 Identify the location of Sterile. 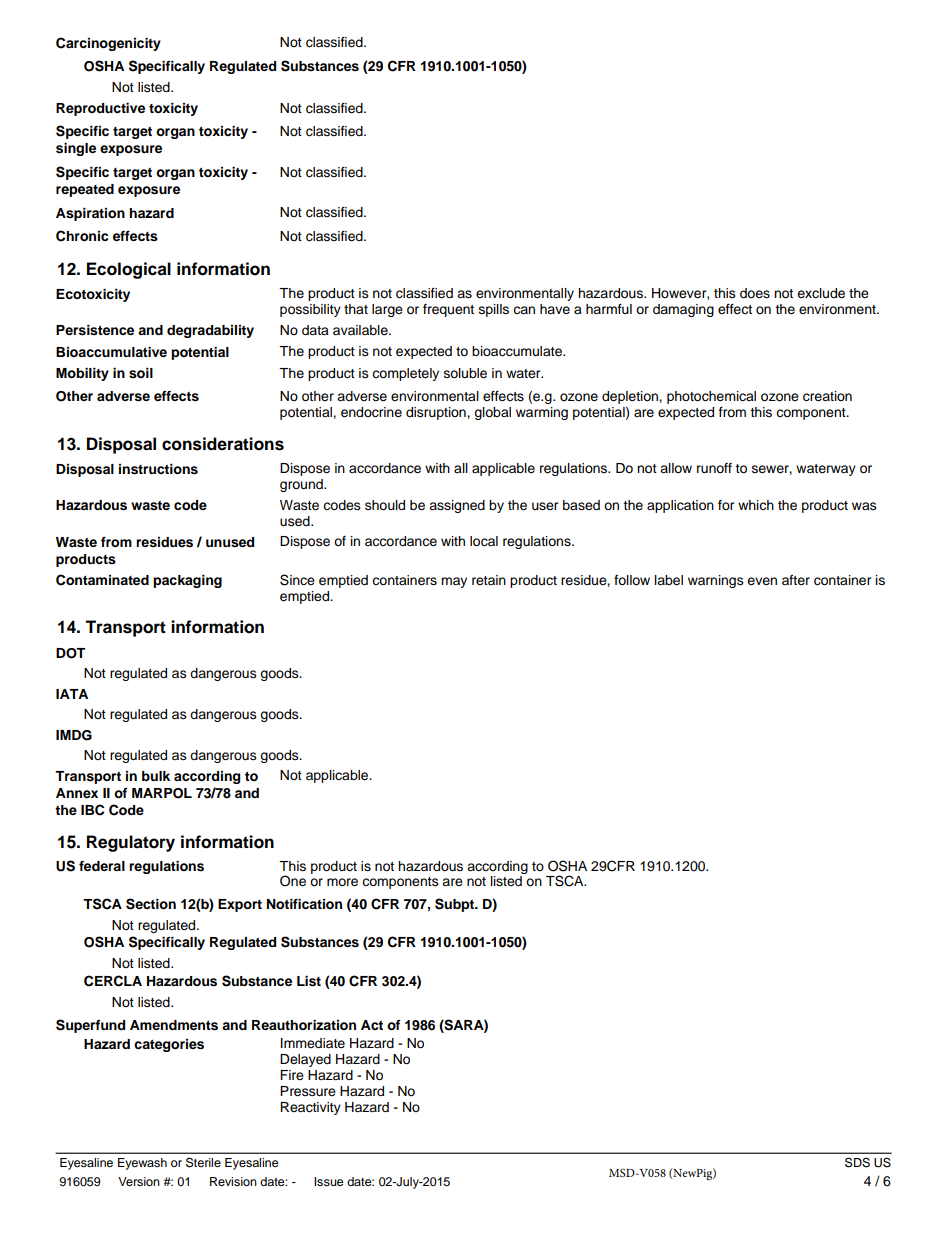
(203, 1162).
